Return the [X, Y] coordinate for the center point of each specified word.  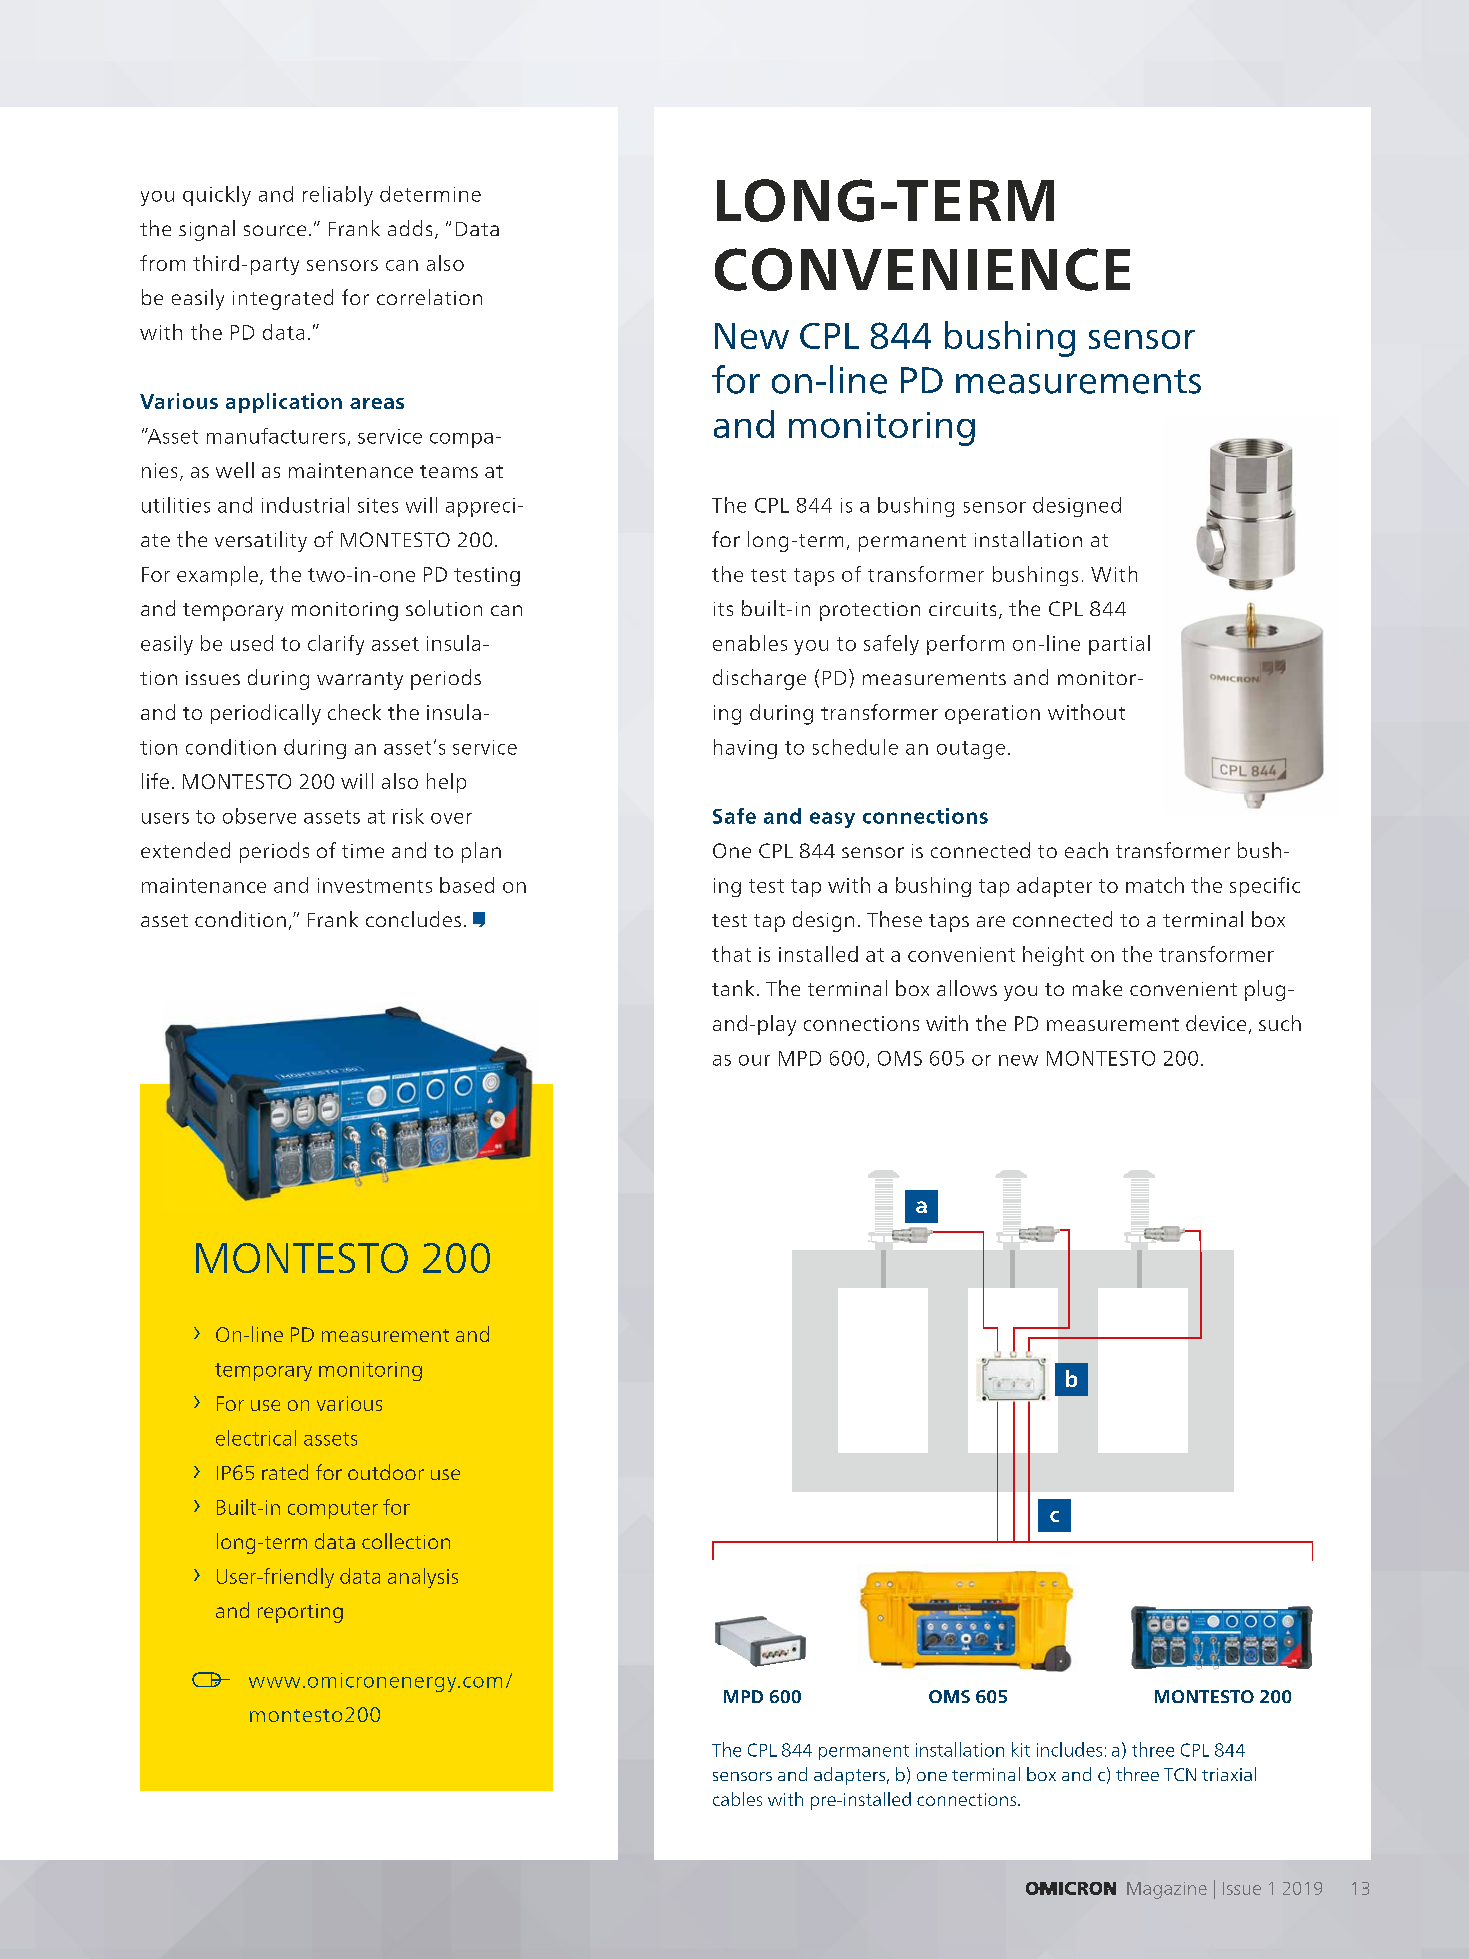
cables [737, 1799]
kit [1021, 1749]
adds [410, 228]
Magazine [1167, 1890]
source [275, 230]
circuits [962, 609]
